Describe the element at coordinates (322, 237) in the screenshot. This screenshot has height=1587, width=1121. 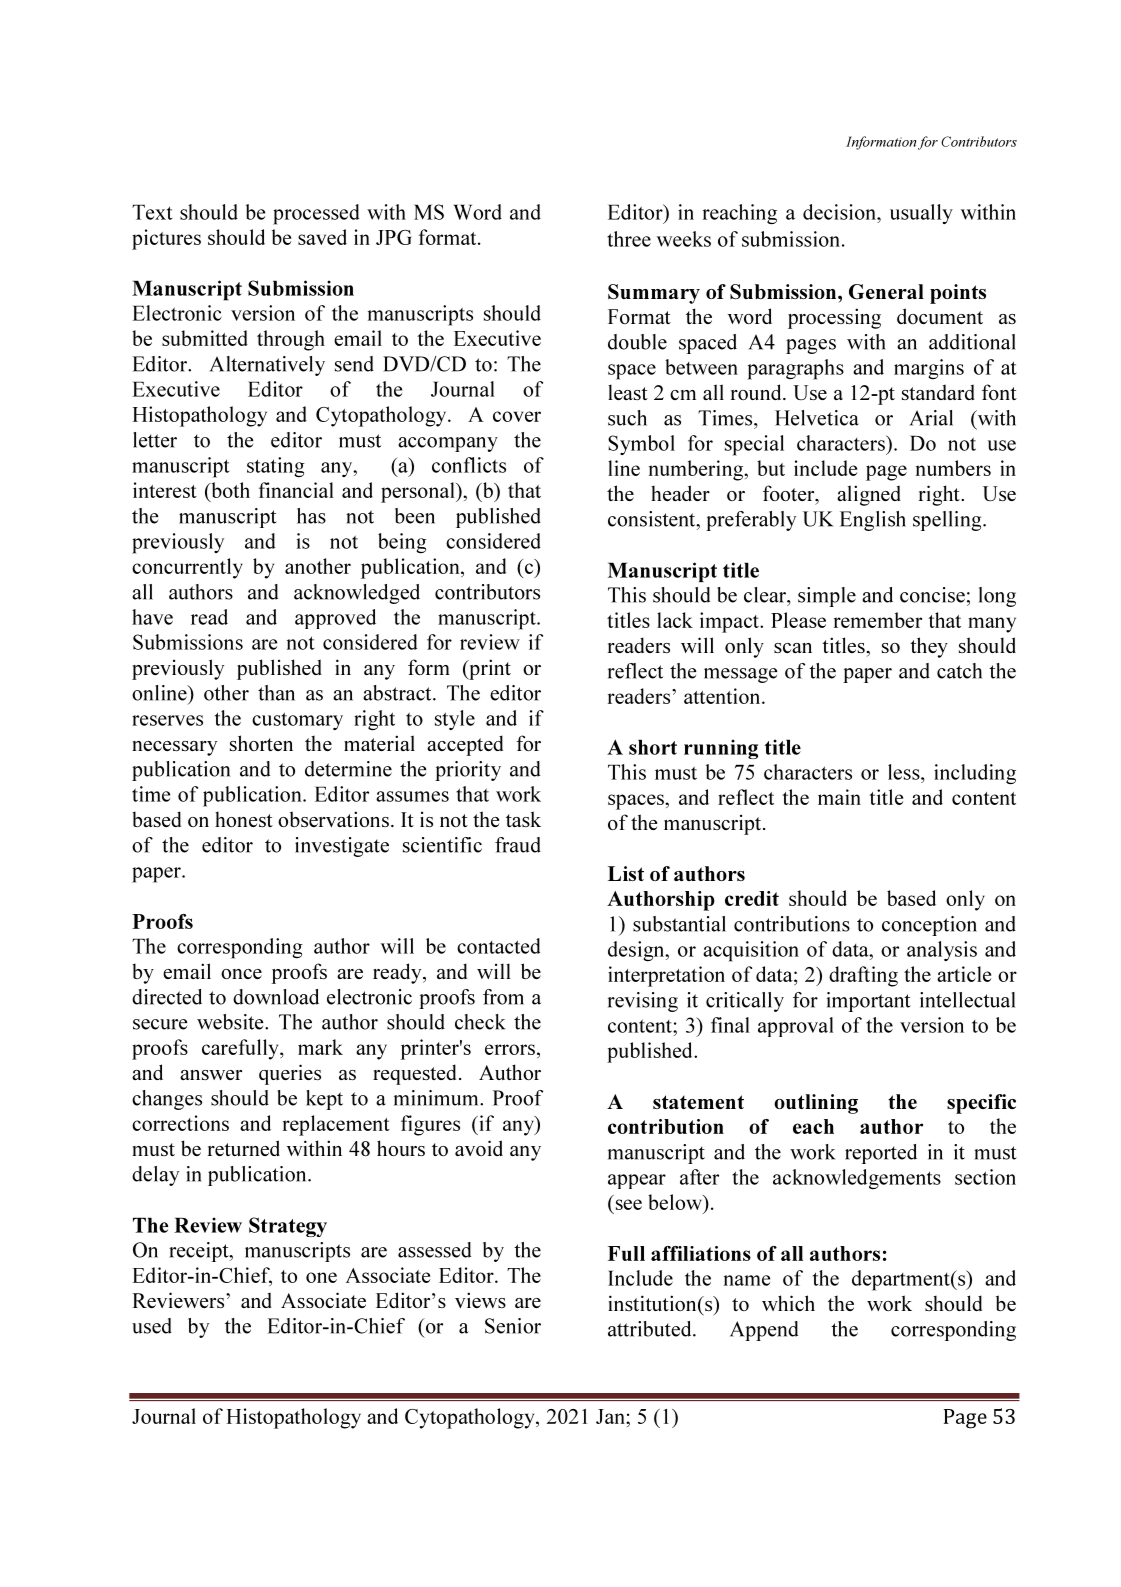
I see `saved` at that location.
